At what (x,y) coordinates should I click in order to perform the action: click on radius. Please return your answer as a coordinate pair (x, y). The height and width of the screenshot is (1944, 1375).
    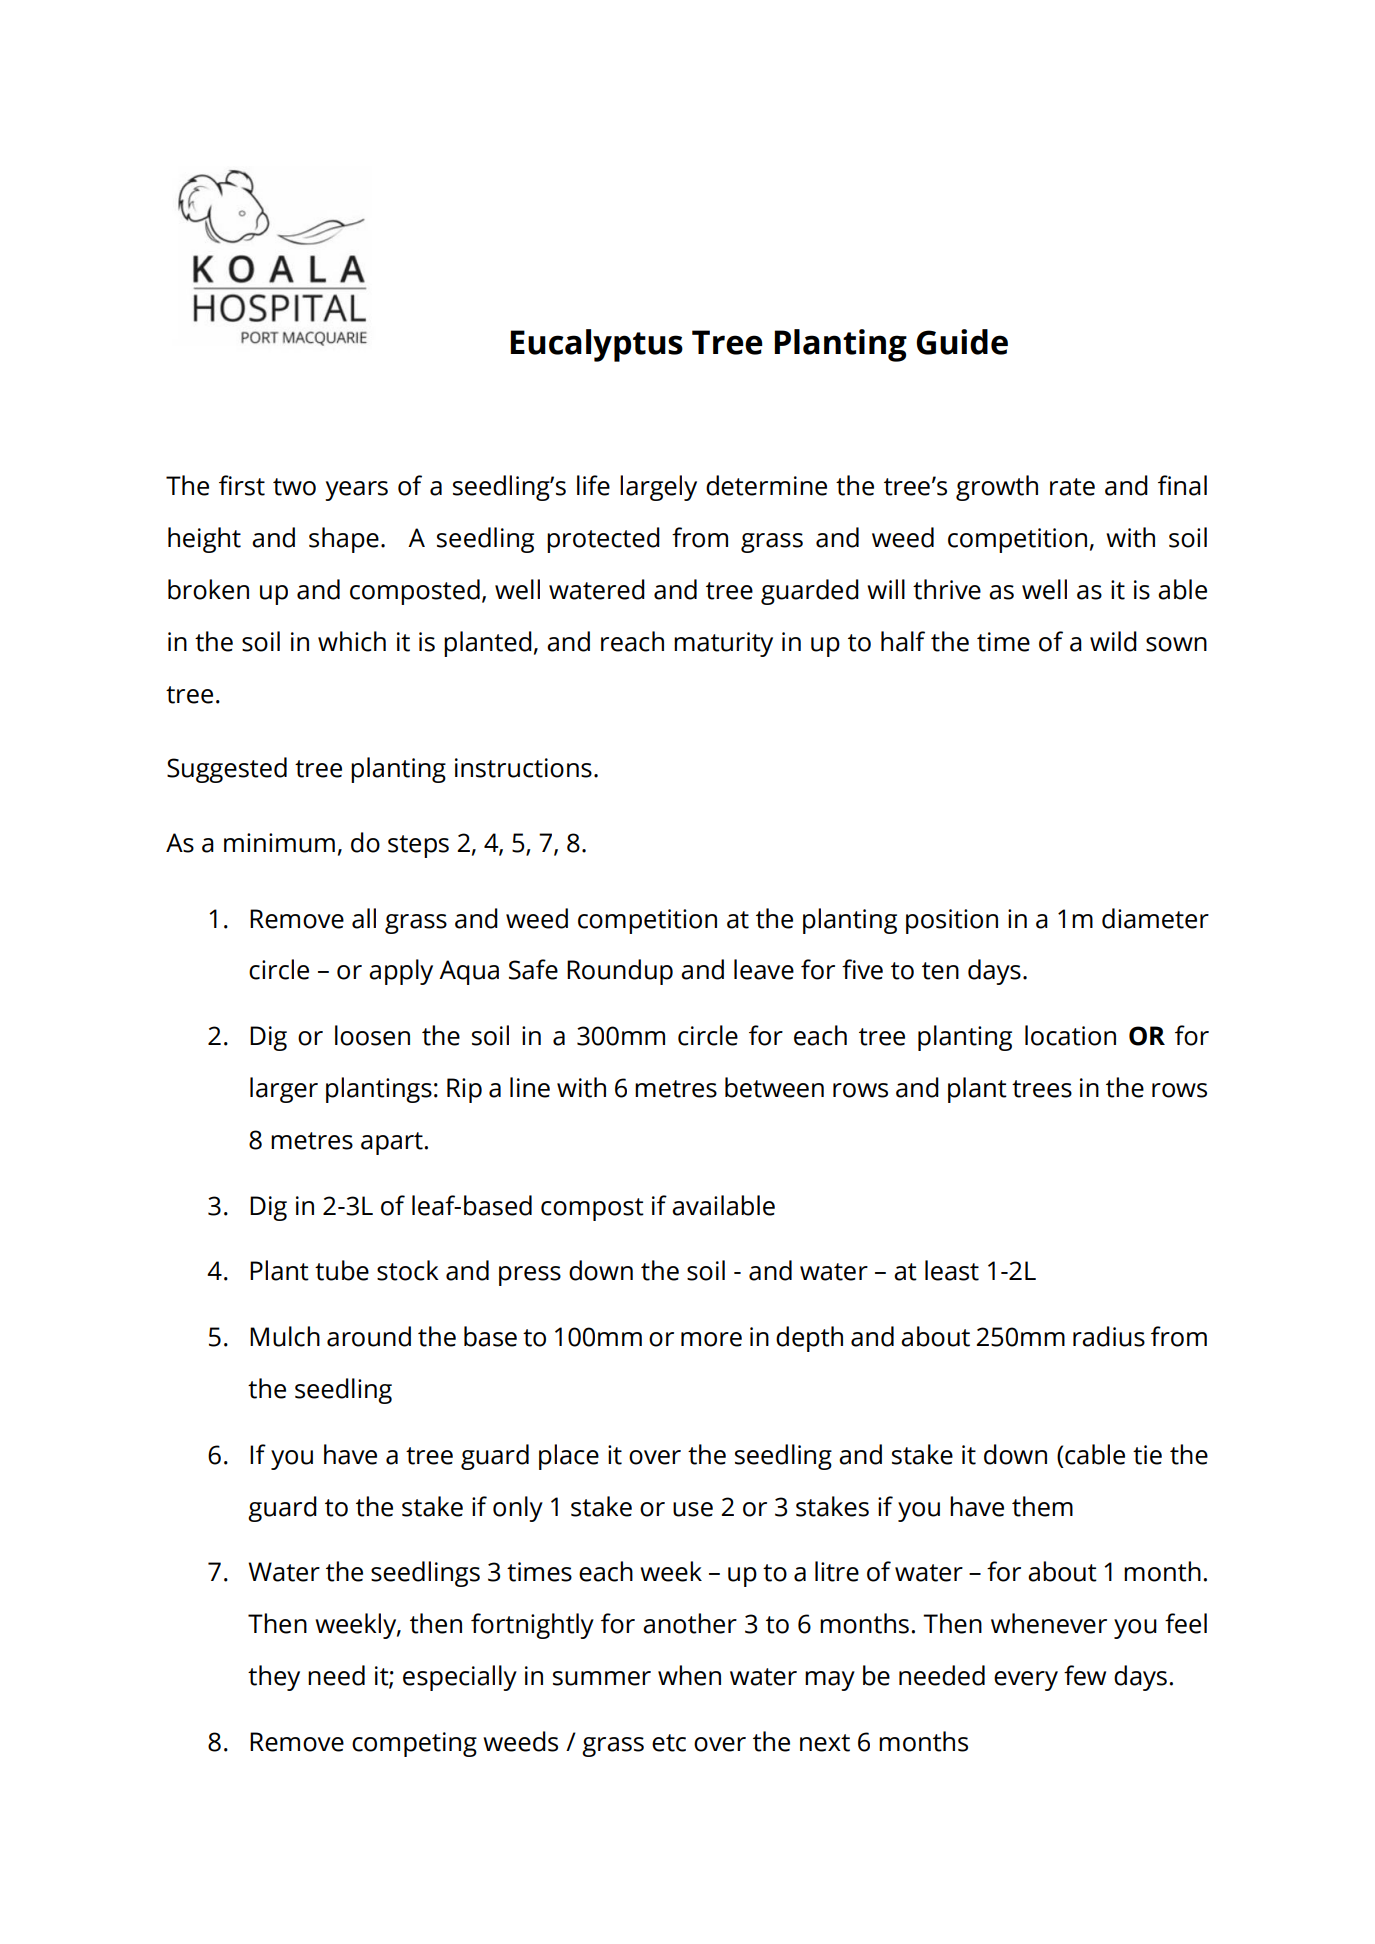
    Looking at the image, I should click on (1109, 1336).
